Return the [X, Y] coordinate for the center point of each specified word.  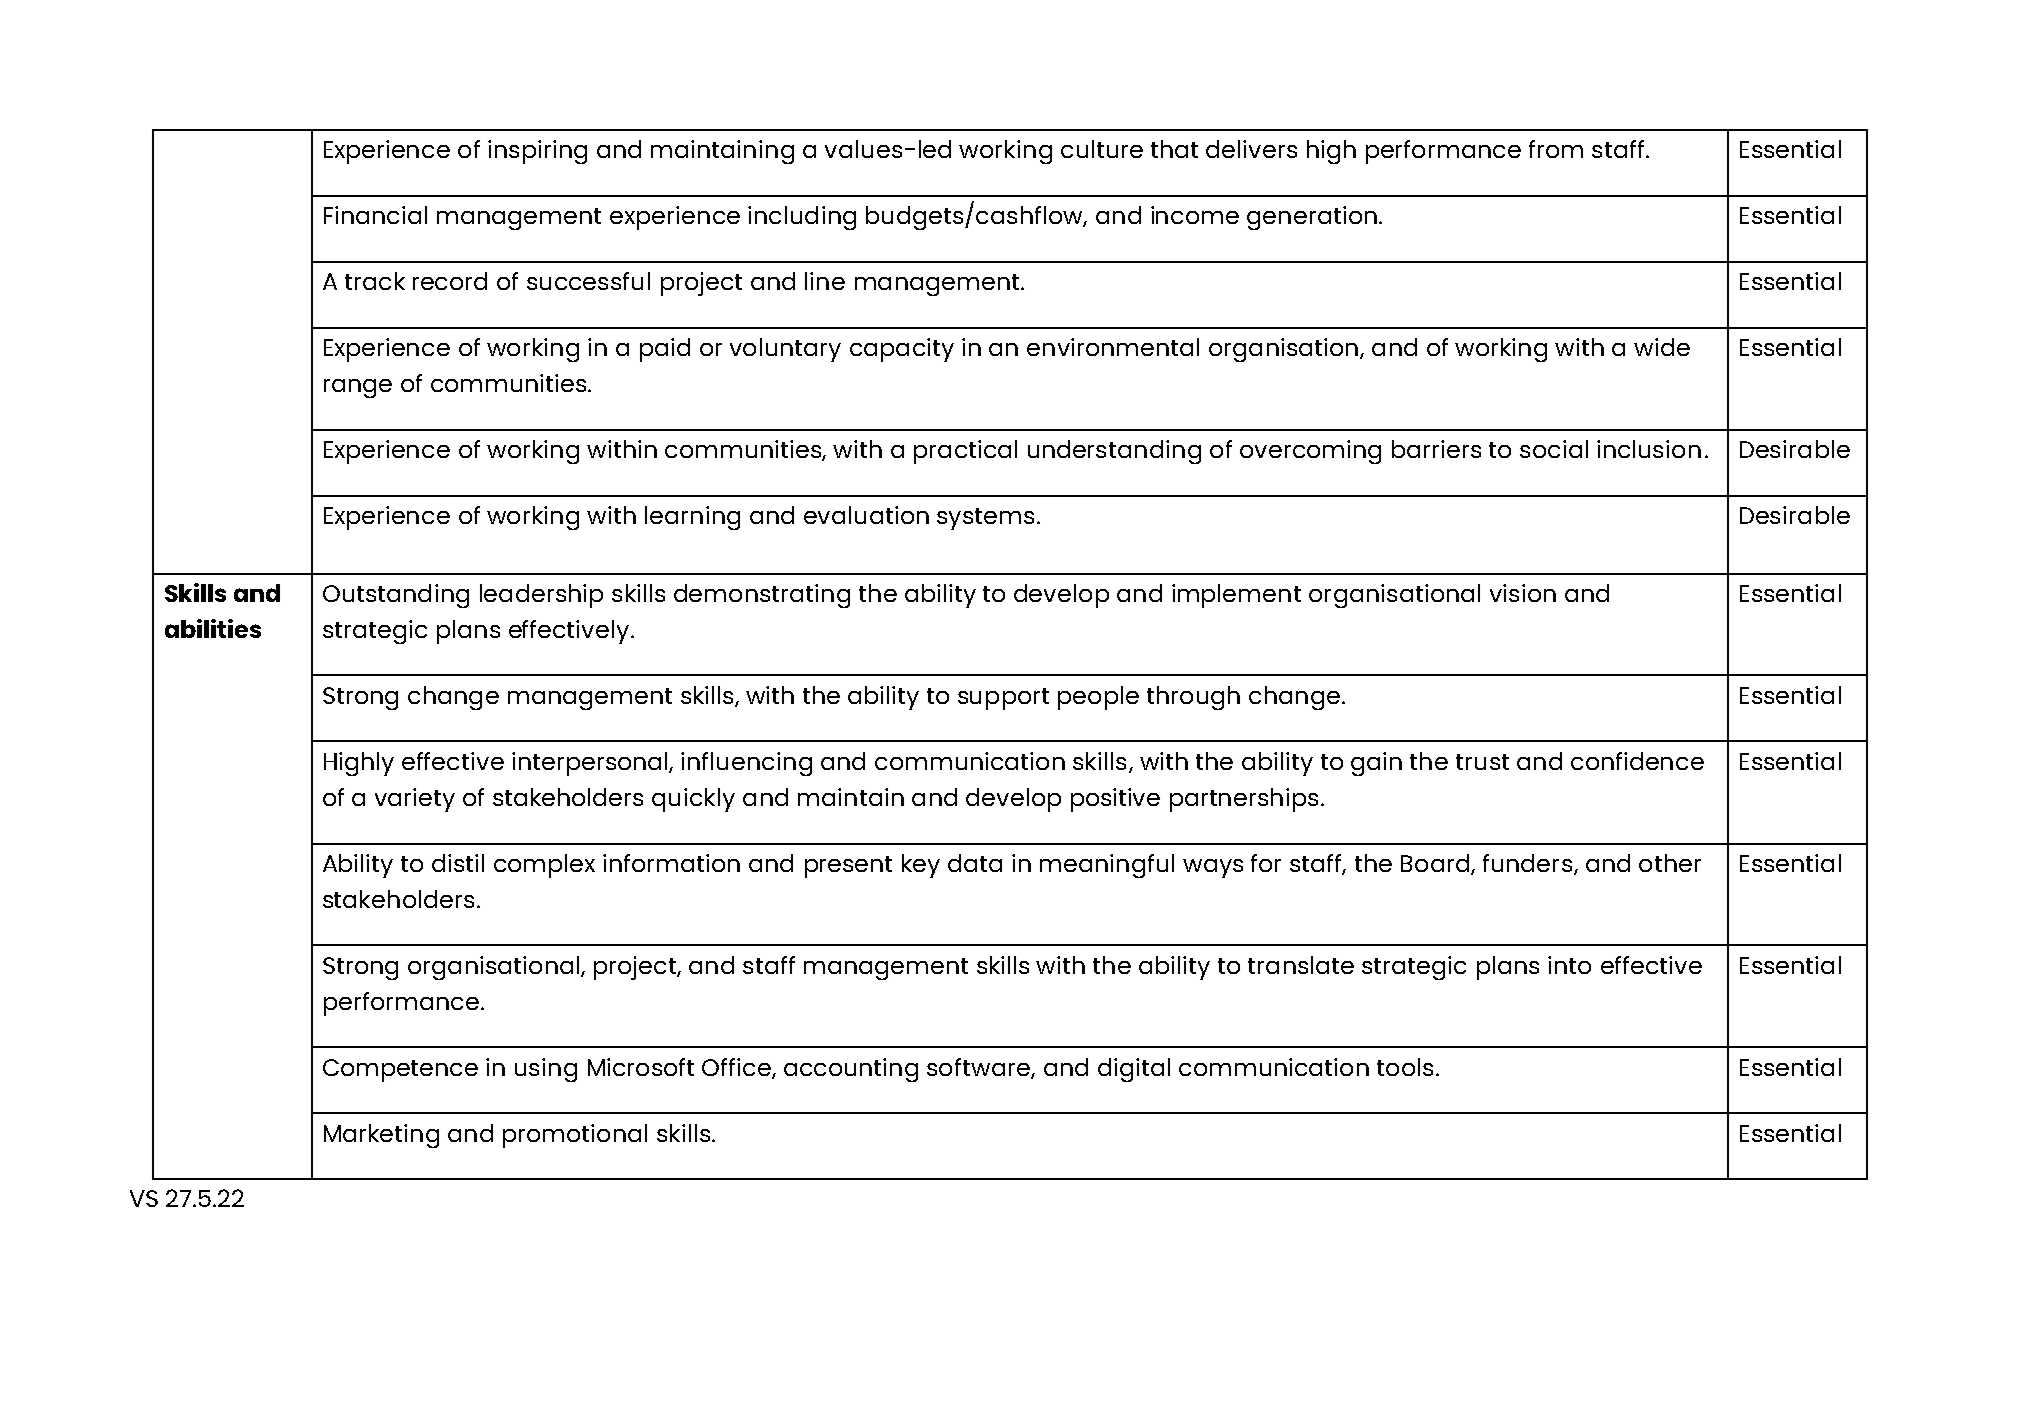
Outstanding [396, 596]
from [1556, 149]
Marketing [381, 1136]
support [1003, 699]
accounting [851, 1070]
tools [1405, 1067]
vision [1523, 593]
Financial [375, 215]
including [802, 218]
